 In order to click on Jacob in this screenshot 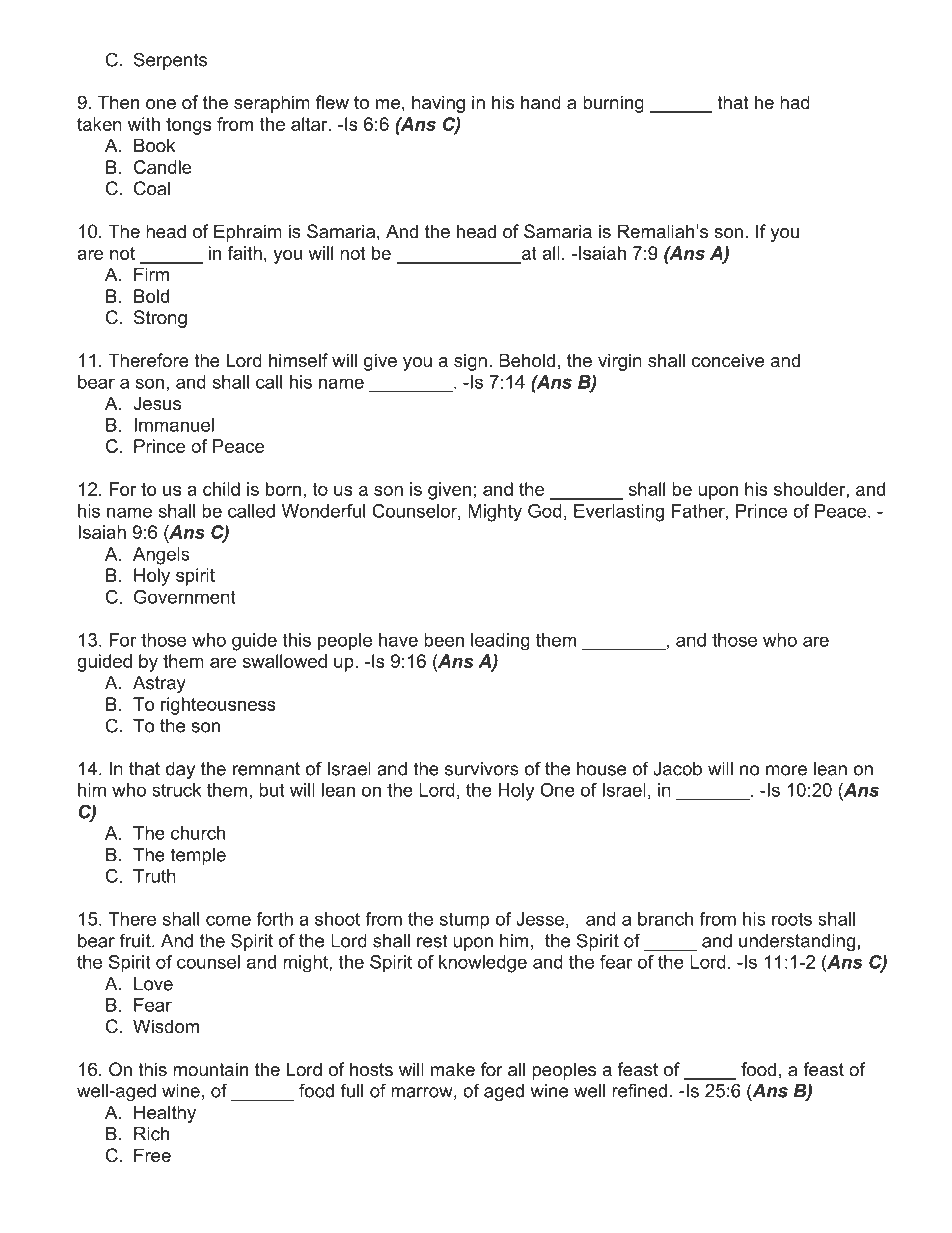, I will do `click(677, 769)`.
